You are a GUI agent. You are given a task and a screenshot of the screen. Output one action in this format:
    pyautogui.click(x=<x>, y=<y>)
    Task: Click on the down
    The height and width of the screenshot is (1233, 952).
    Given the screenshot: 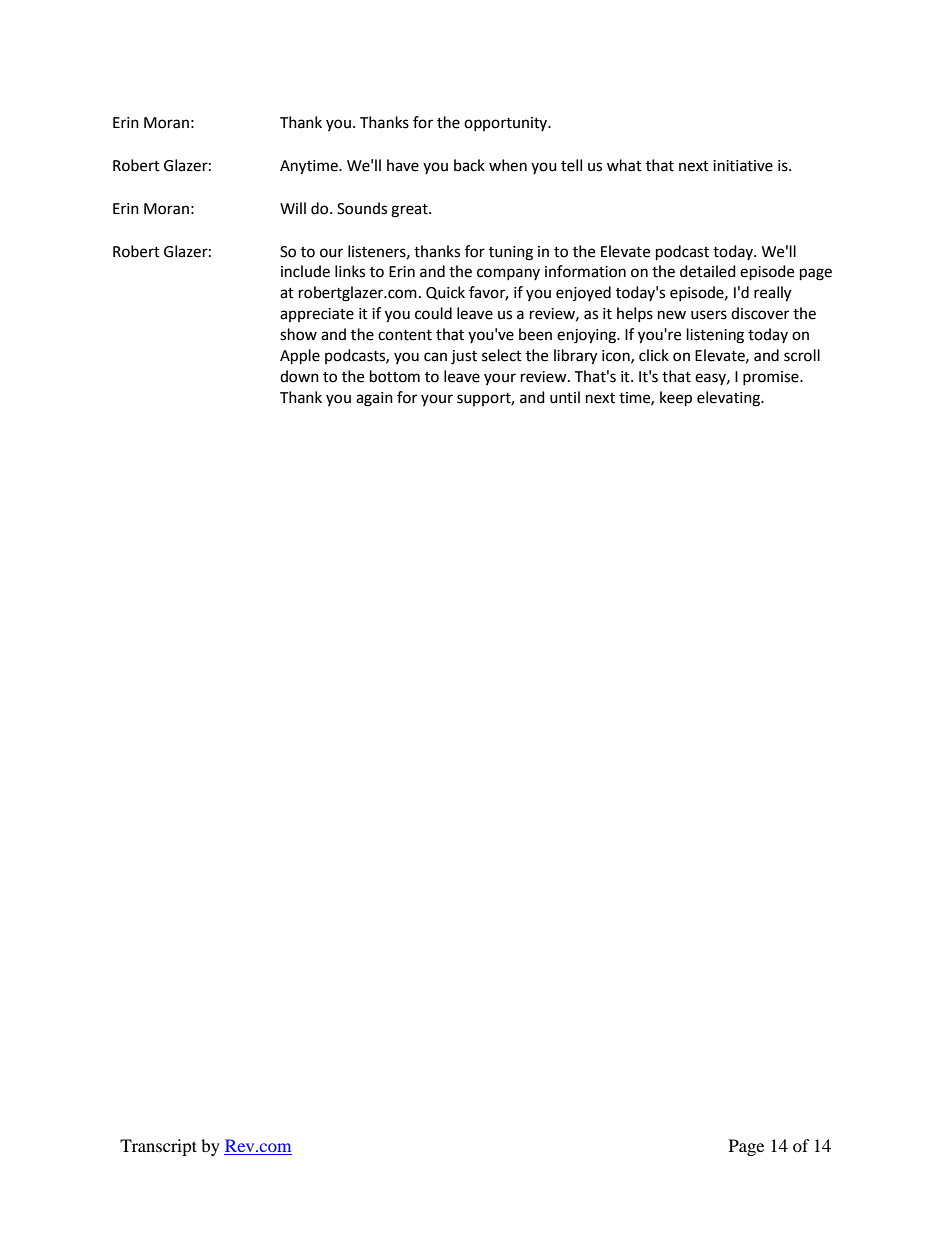 What is the action you would take?
    pyautogui.click(x=299, y=376)
